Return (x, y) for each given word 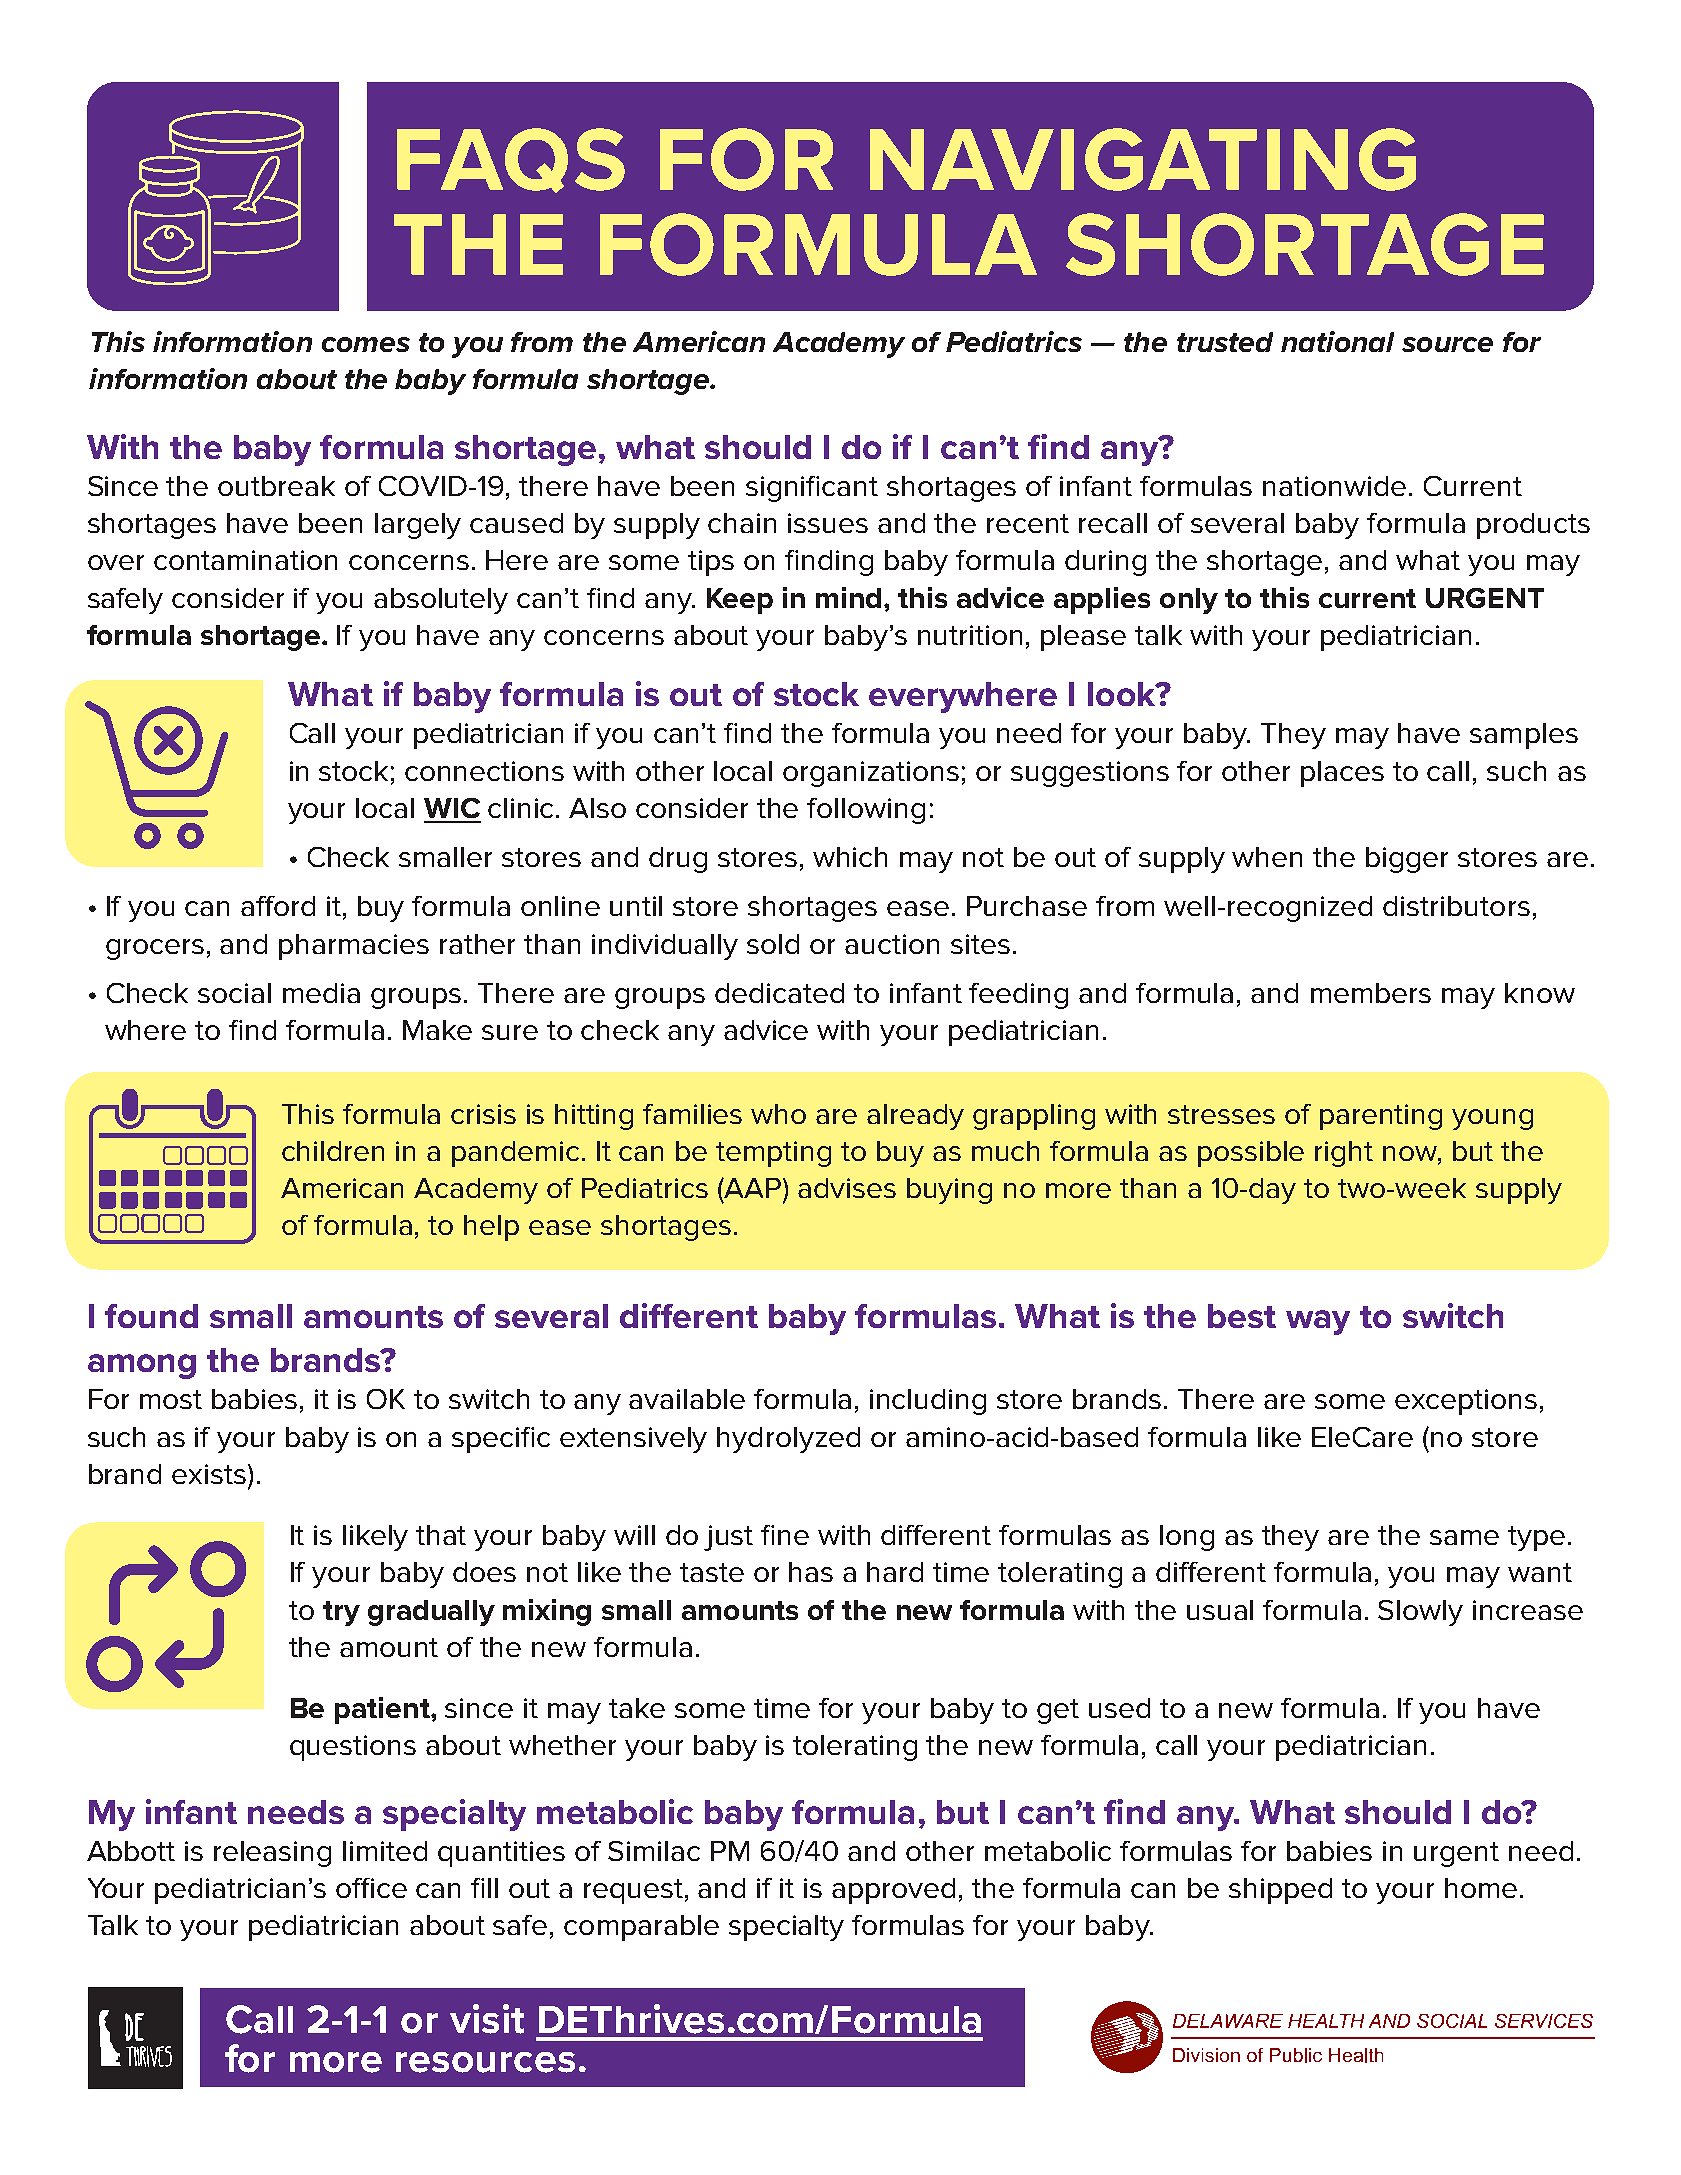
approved (893, 1891)
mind (848, 597)
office (371, 1888)
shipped (1280, 1891)
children (333, 1151)
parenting (1381, 1117)
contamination (245, 560)
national (1337, 341)
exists (209, 1474)
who (778, 1114)
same (1464, 1537)
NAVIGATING (1143, 159)
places (1342, 774)
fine (785, 1535)
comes (366, 344)
